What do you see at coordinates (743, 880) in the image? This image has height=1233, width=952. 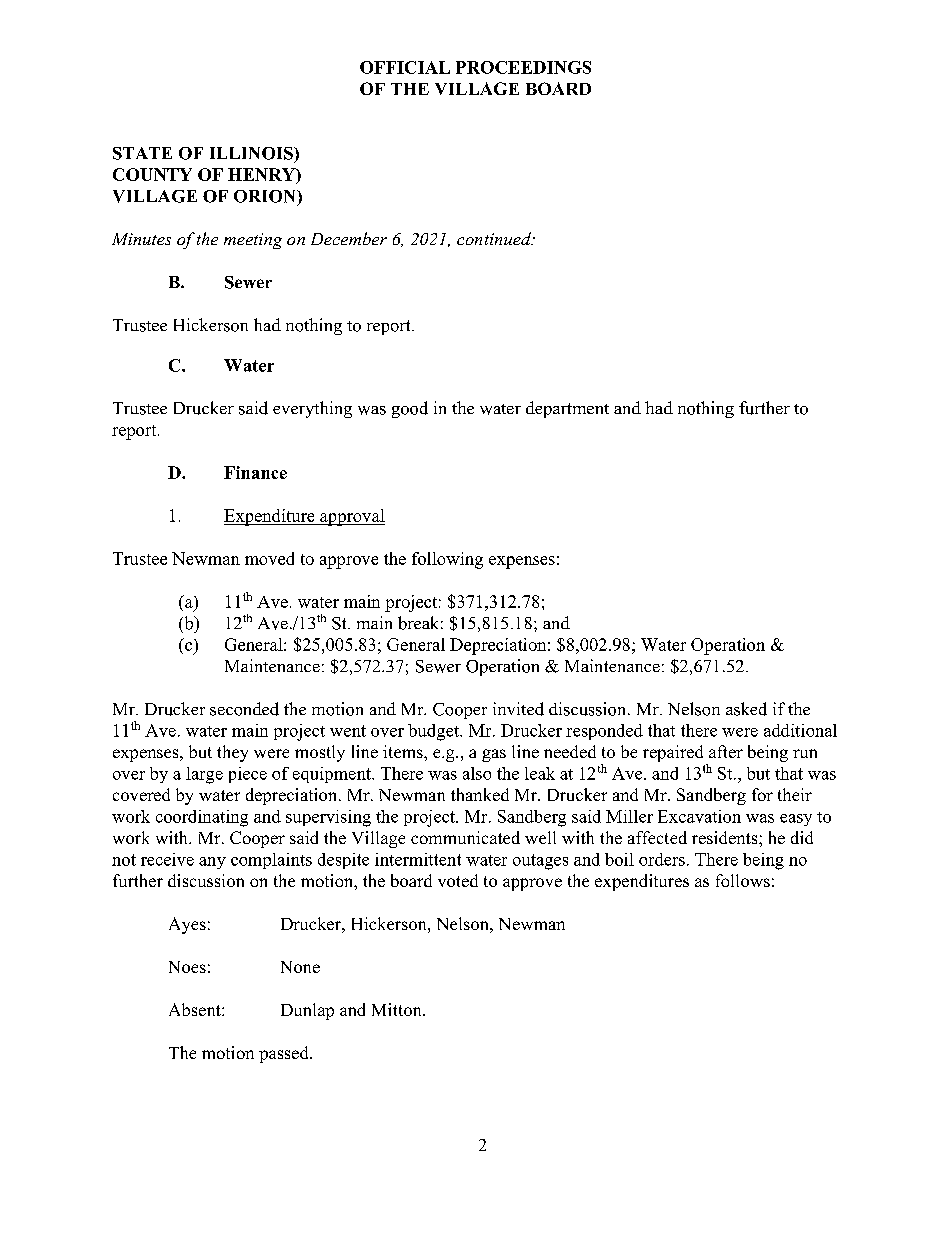 I see `follows` at bounding box center [743, 880].
